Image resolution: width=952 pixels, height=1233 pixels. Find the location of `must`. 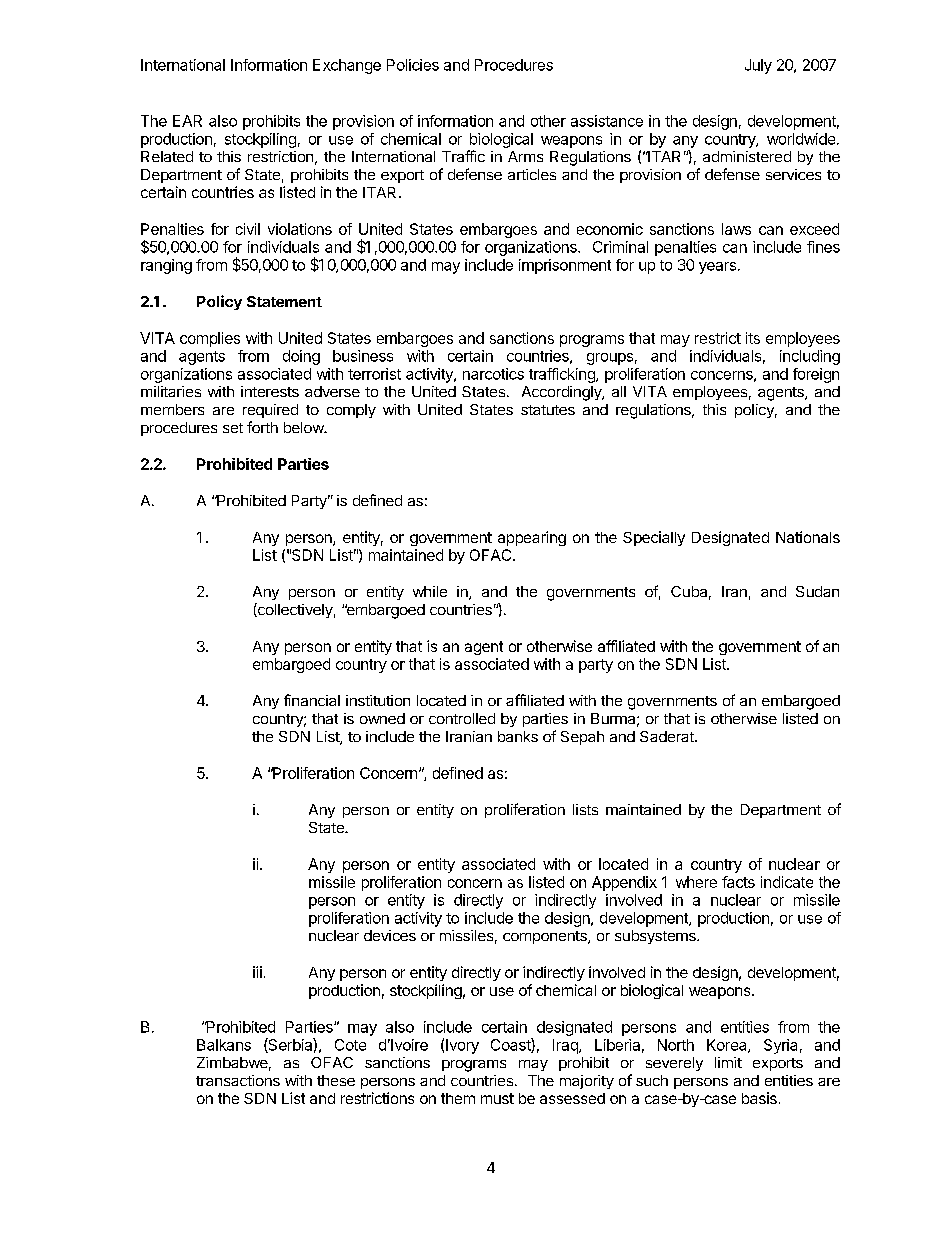

must is located at coordinates (497, 1098).
